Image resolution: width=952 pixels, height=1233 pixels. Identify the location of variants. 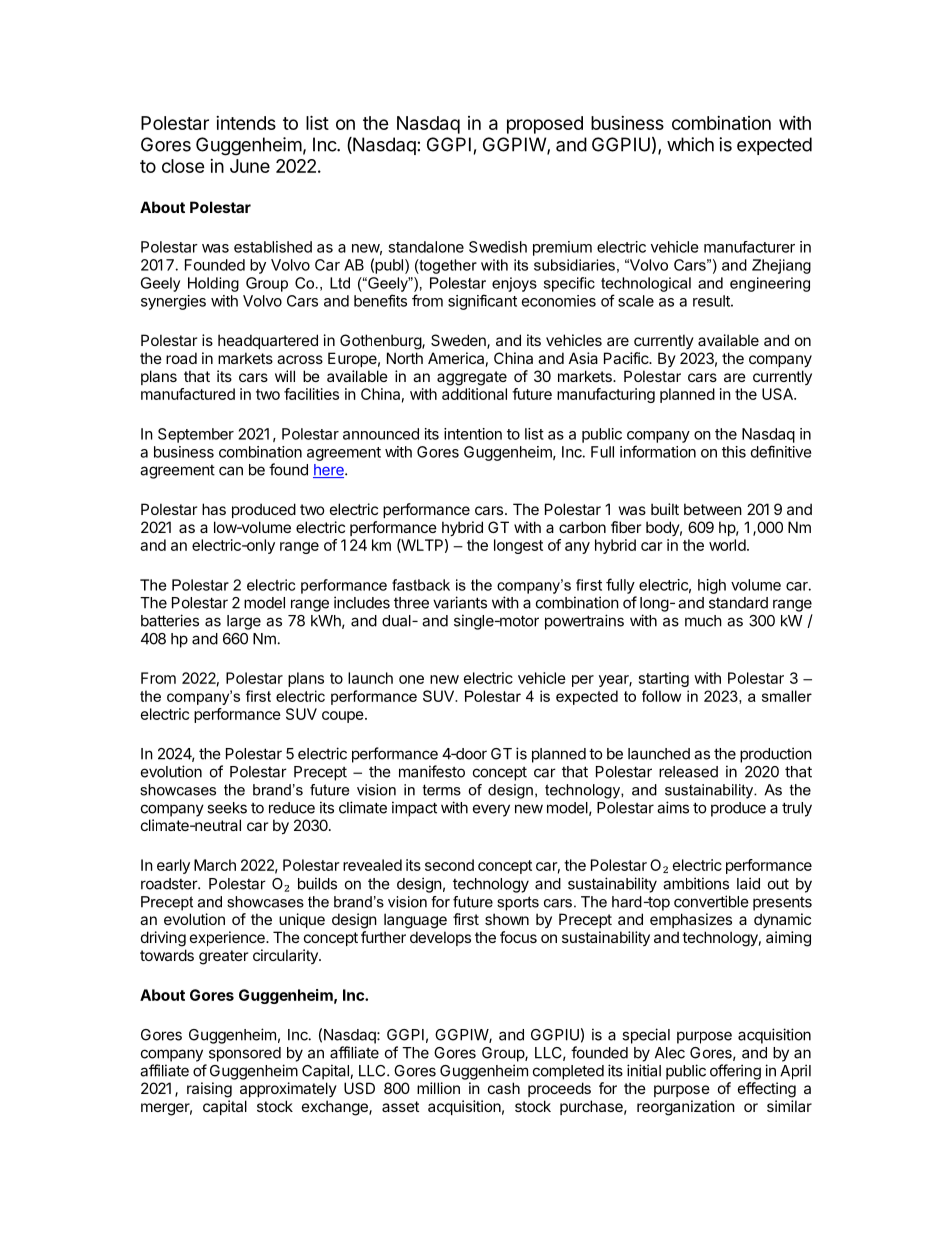
(460, 602).
